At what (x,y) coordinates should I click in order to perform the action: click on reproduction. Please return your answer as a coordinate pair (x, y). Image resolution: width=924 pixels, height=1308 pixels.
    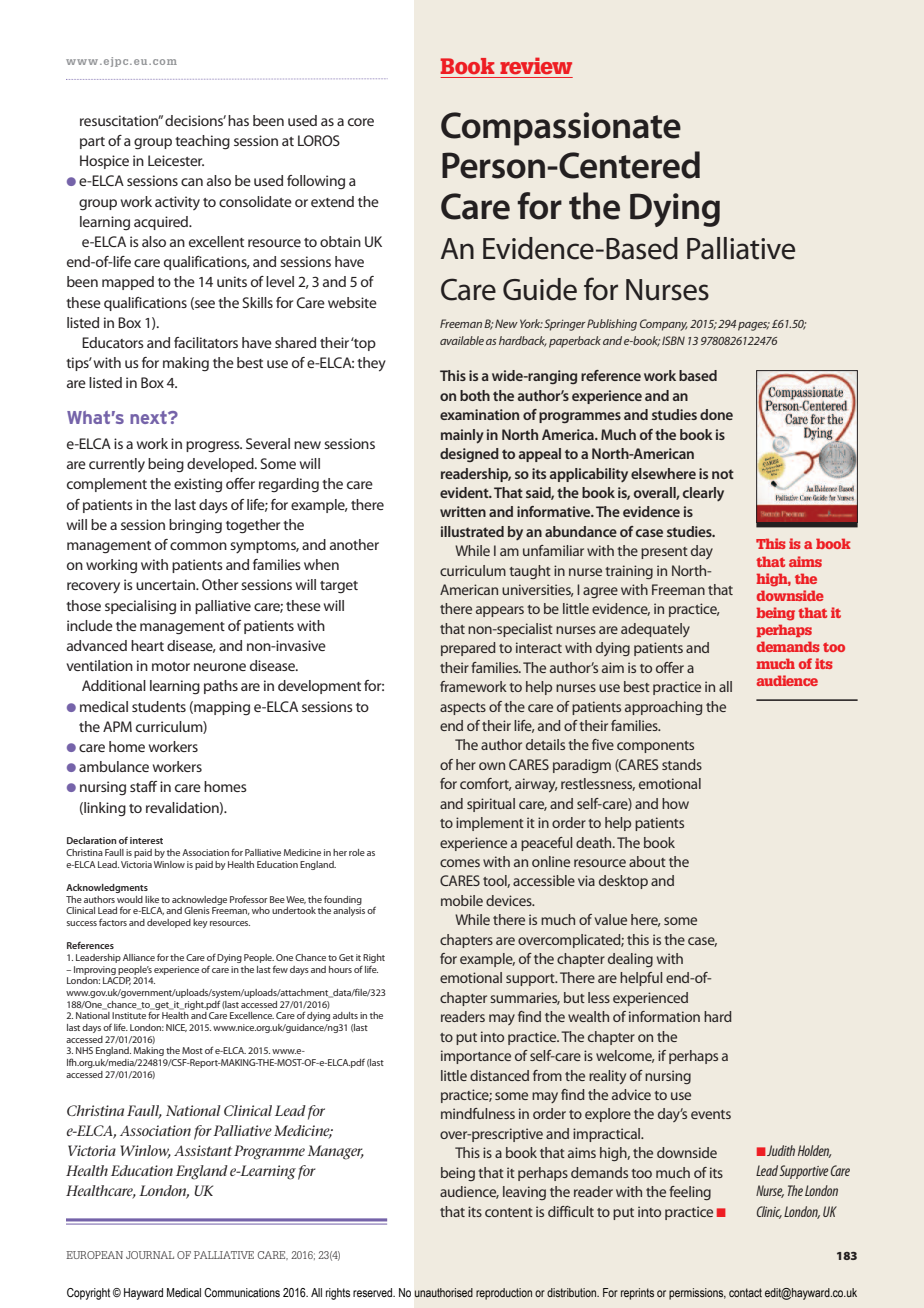
    Looking at the image, I should click on (504, 1294).
